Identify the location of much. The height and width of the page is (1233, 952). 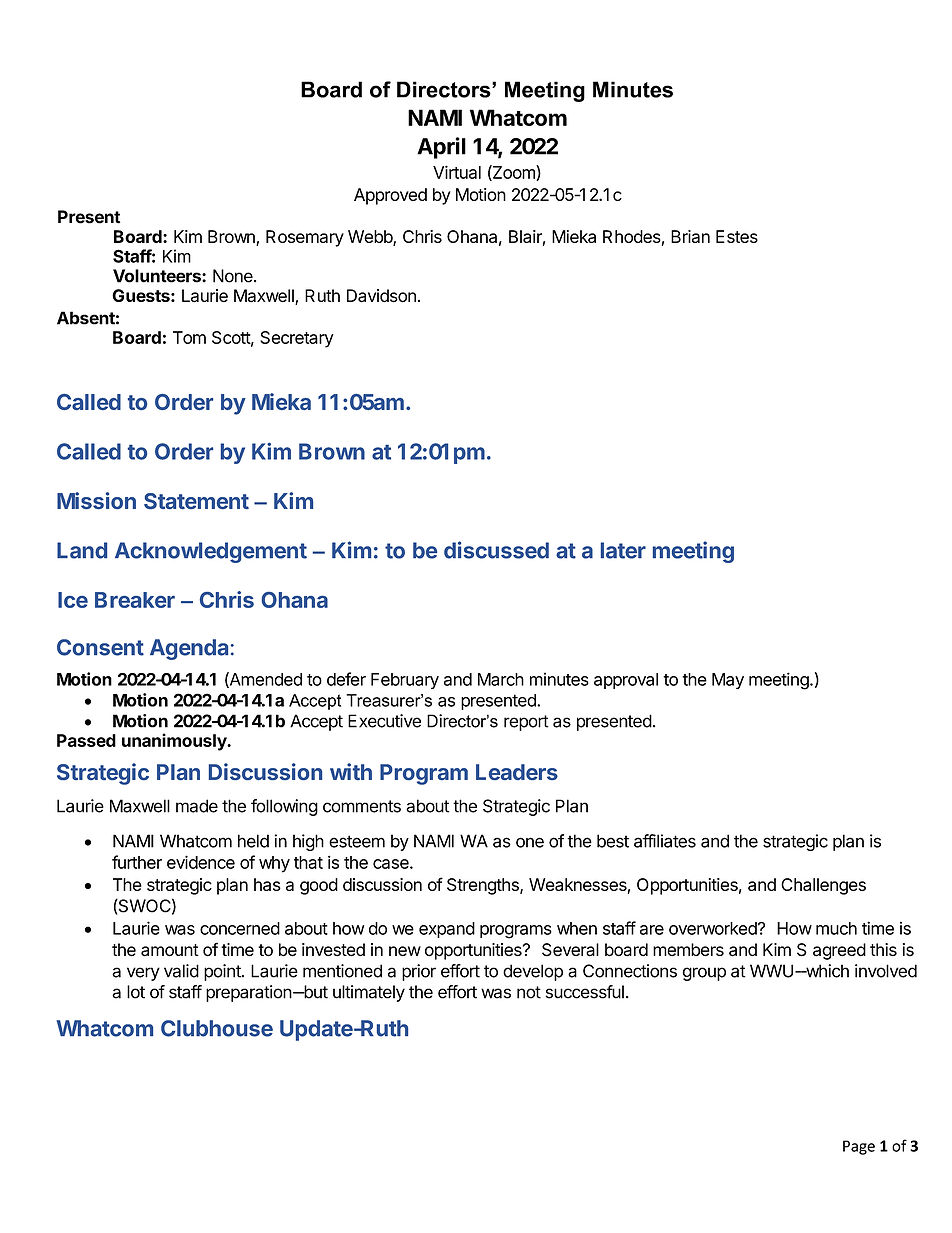
(836, 928).
